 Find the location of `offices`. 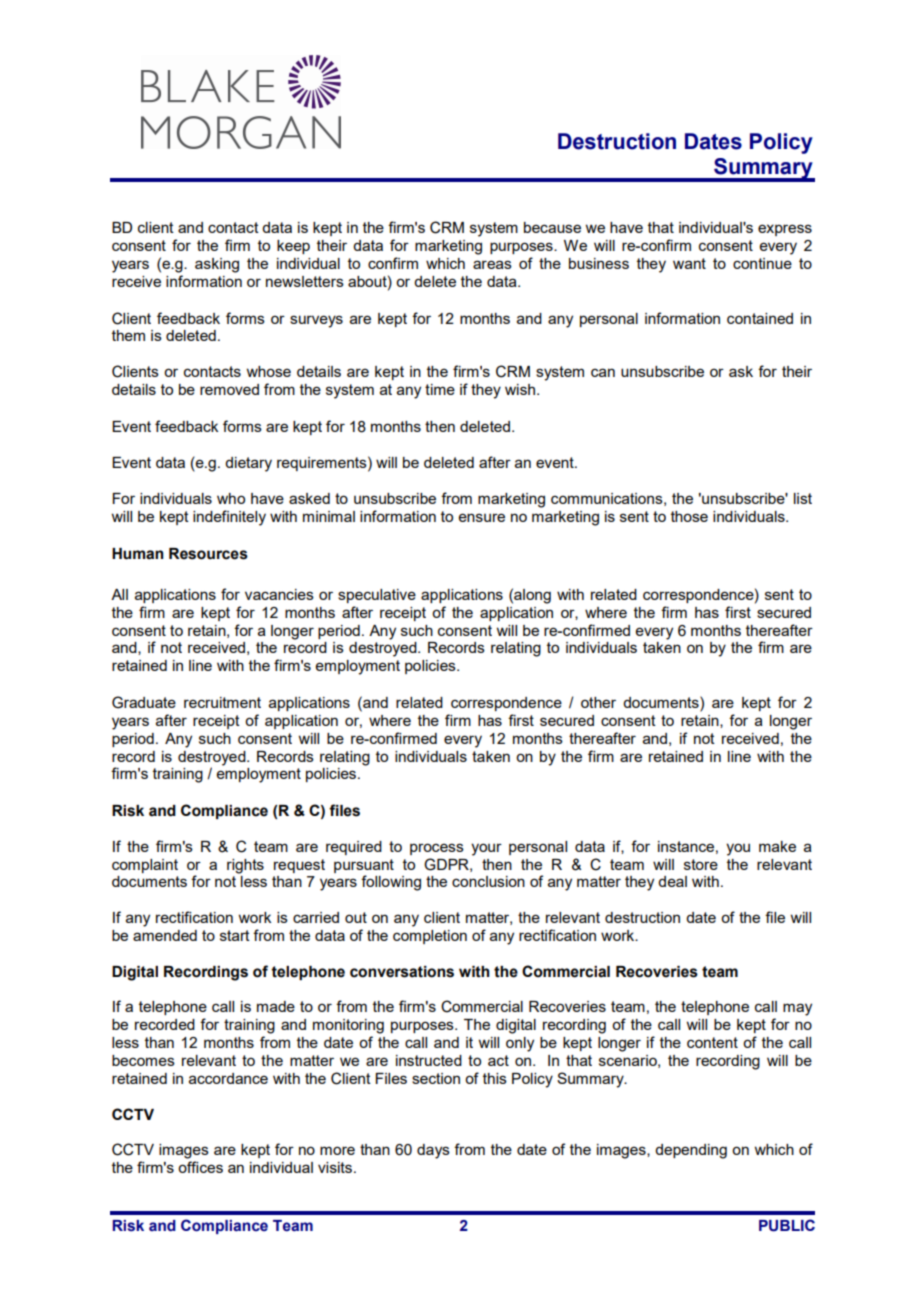

offices is located at coordinates (200, 1167).
